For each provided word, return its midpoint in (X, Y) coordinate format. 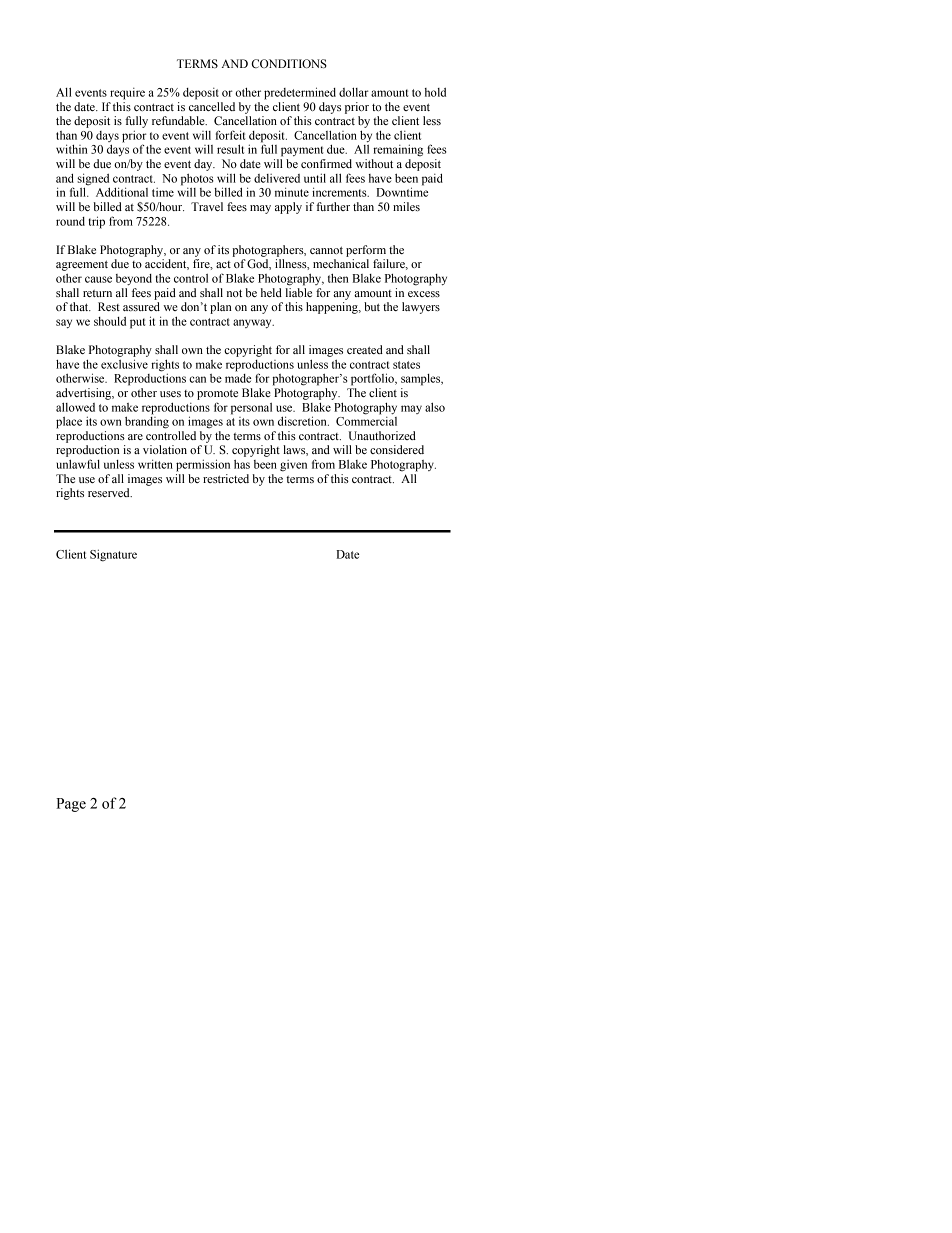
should (110, 321)
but (372, 306)
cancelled (212, 106)
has (242, 464)
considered (397, 449)
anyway (253, 324)
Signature (113, 555)
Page (71, 805)
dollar (354, 92)
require (127, 94)
